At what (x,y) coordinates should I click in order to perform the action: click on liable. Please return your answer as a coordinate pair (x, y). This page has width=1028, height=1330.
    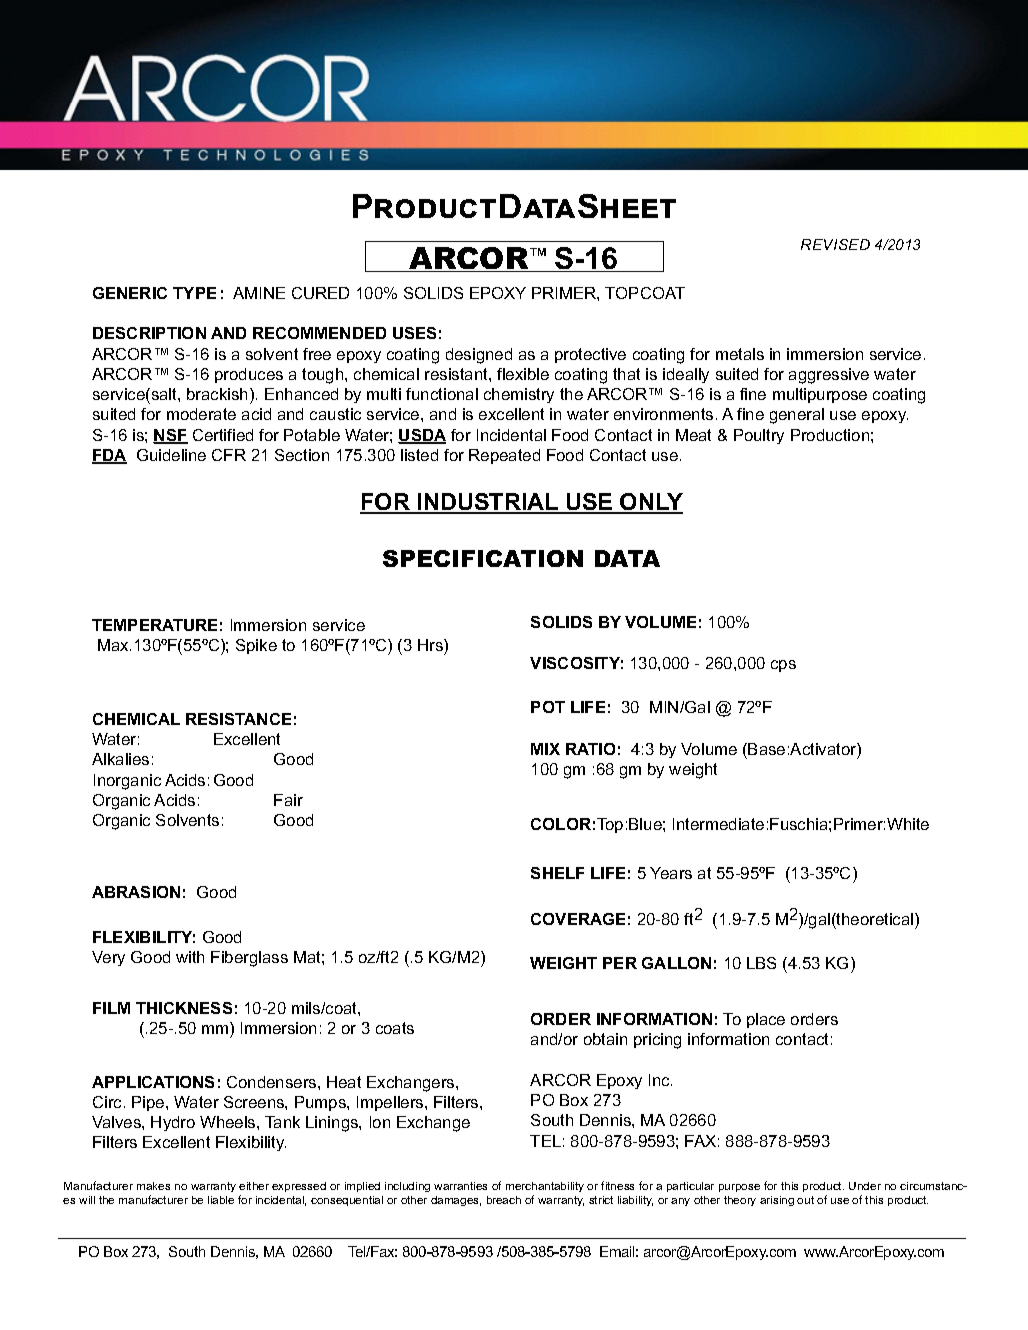
    Looking at the image, I should click on (221, 1200).
